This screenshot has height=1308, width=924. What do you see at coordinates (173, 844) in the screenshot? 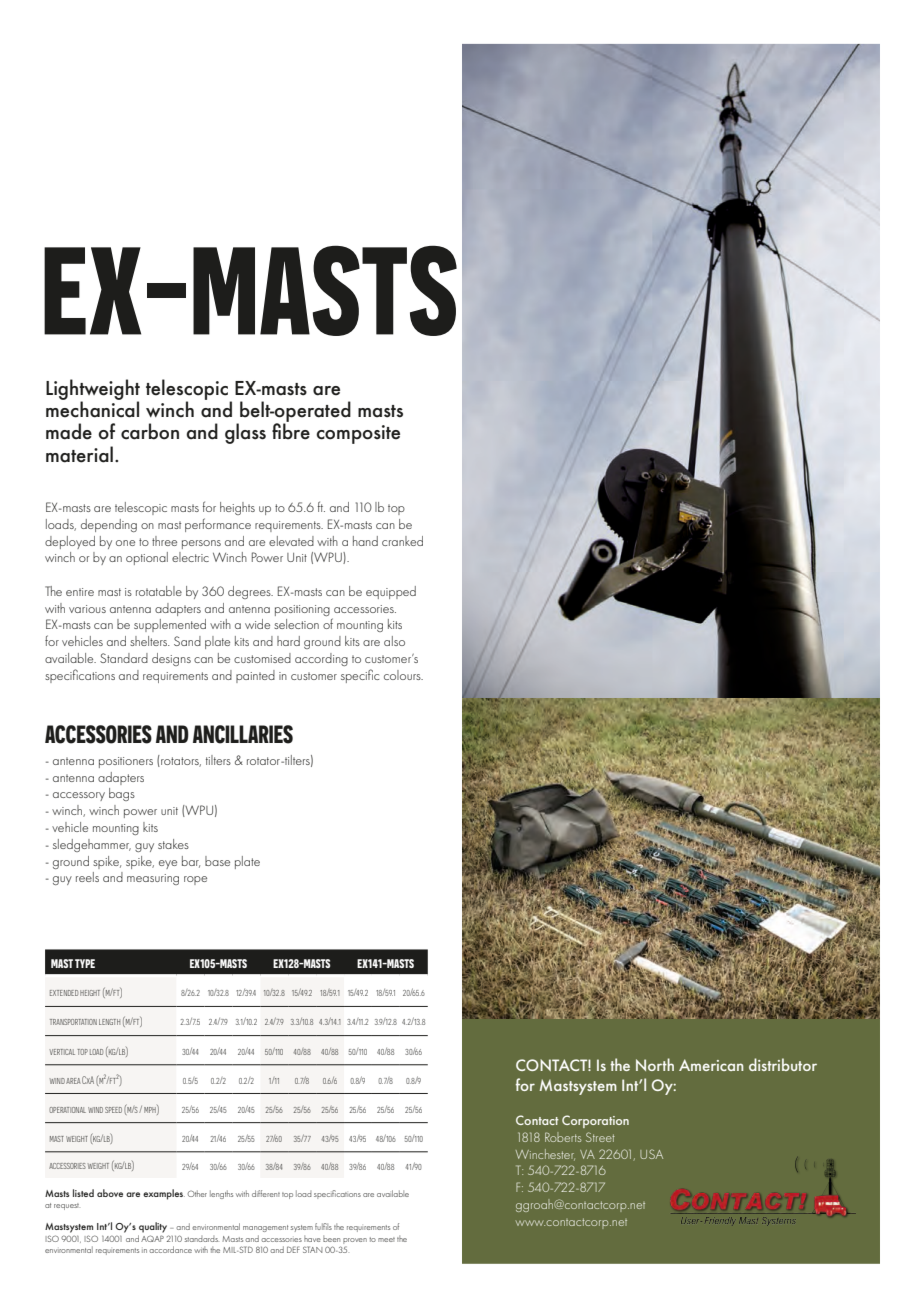
I see `stakes` at bounding box center [173, 844].
